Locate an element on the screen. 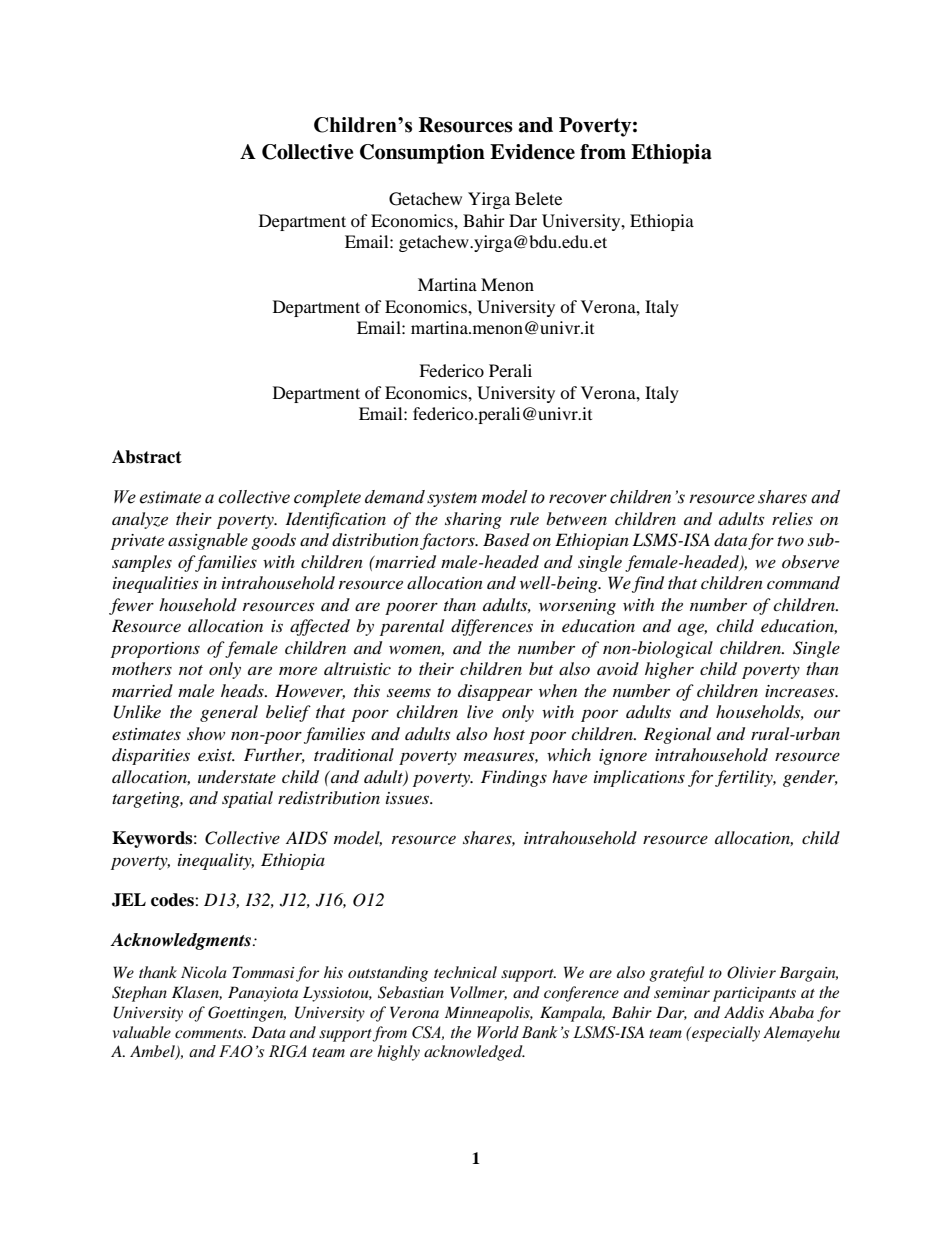 The width and height of the screenshot is (952, 1233). Consumption is located at coordinates (422, 154).
